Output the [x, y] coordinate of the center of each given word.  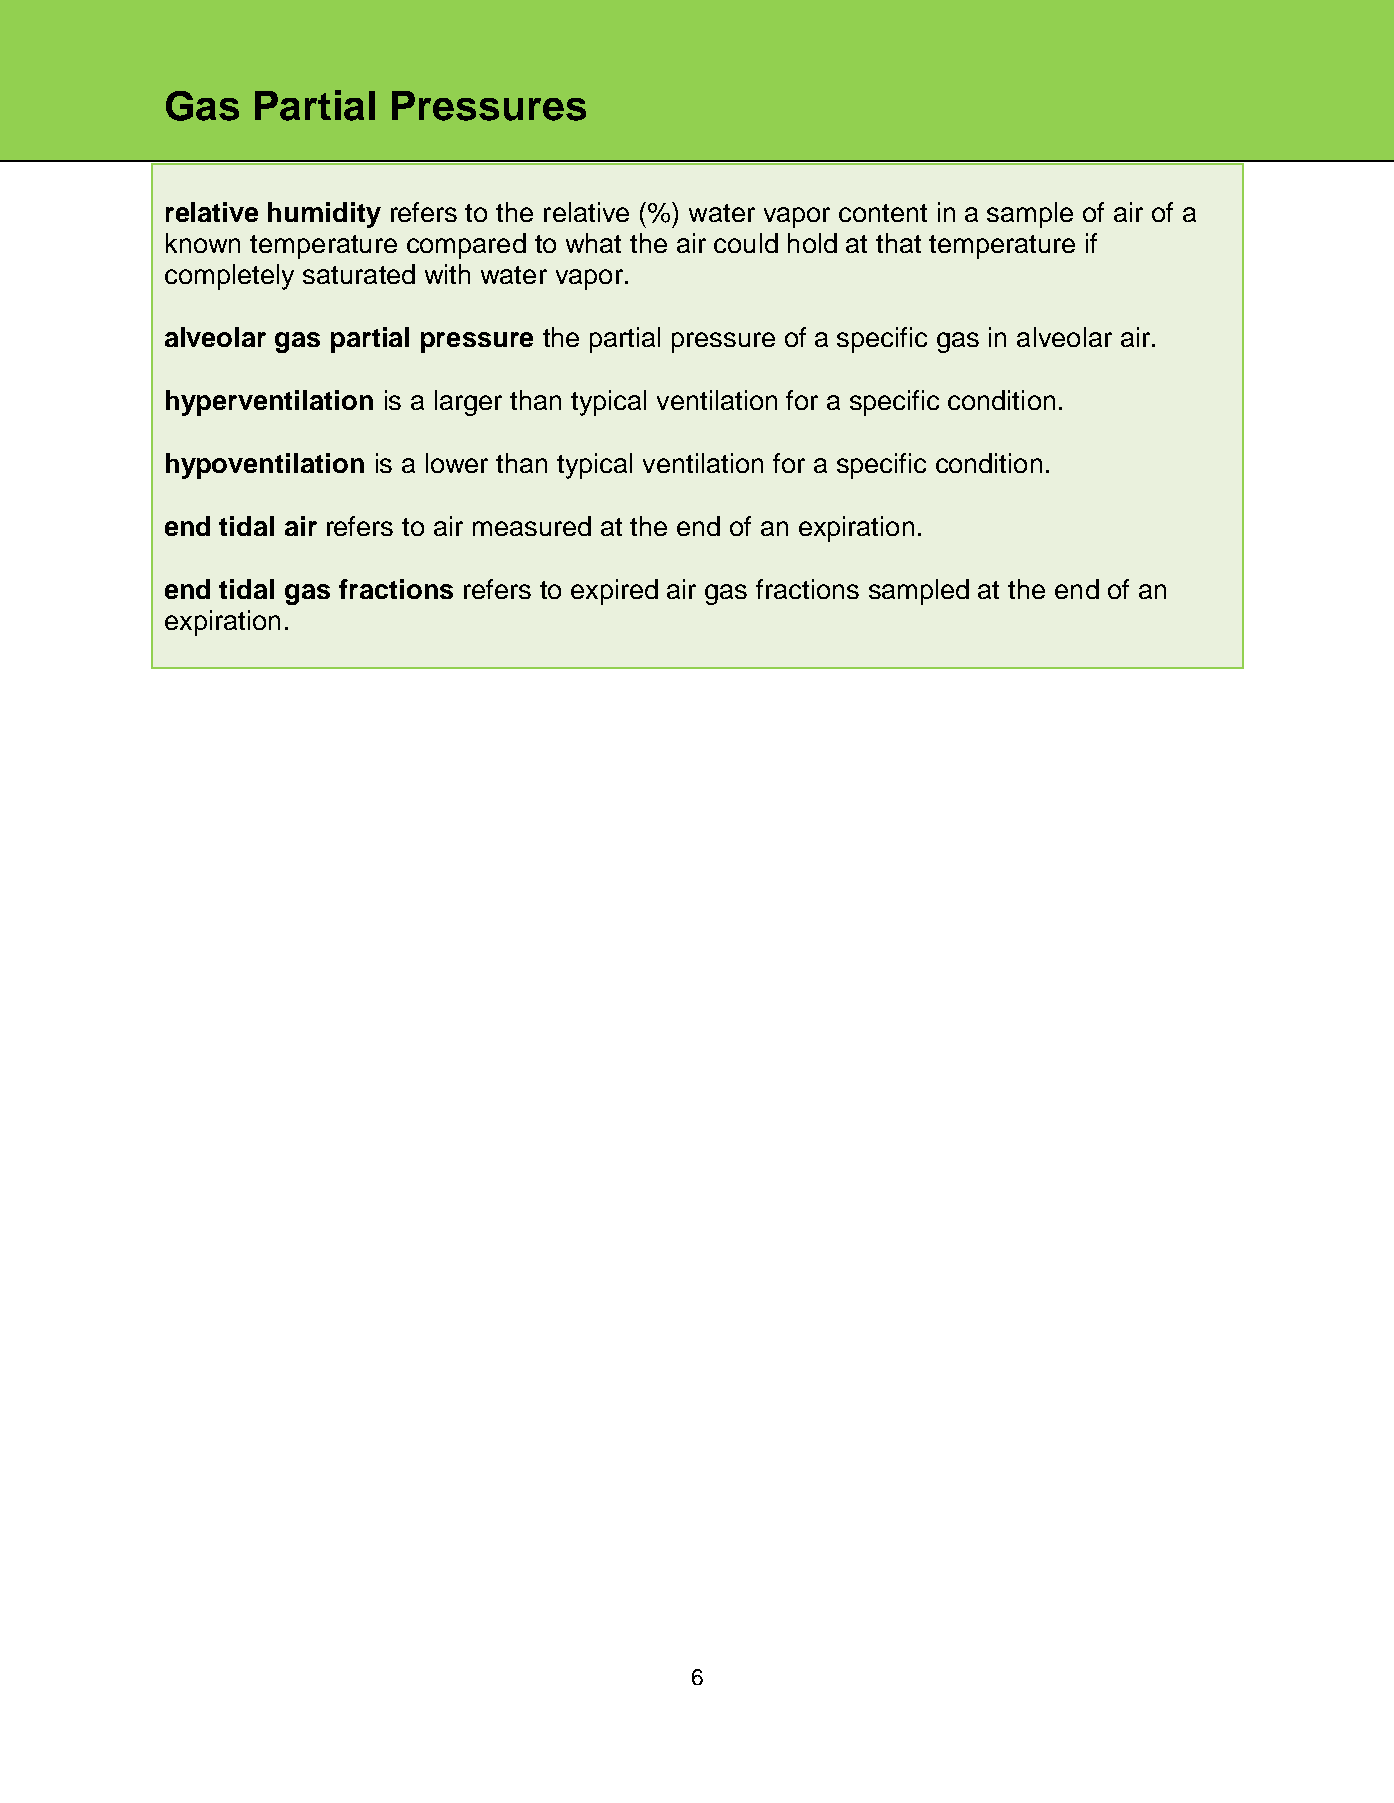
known [203, 243]
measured [532, 526]
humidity [324, 215]
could [746, 243]
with [447, 274]
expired [614, 592]
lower [457, 463]
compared [466, 246]
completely [229, 277]
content [883, 213]
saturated [359, 274]
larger [468, 403]
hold [812, 243]
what [593, 243]
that [898, 243]
